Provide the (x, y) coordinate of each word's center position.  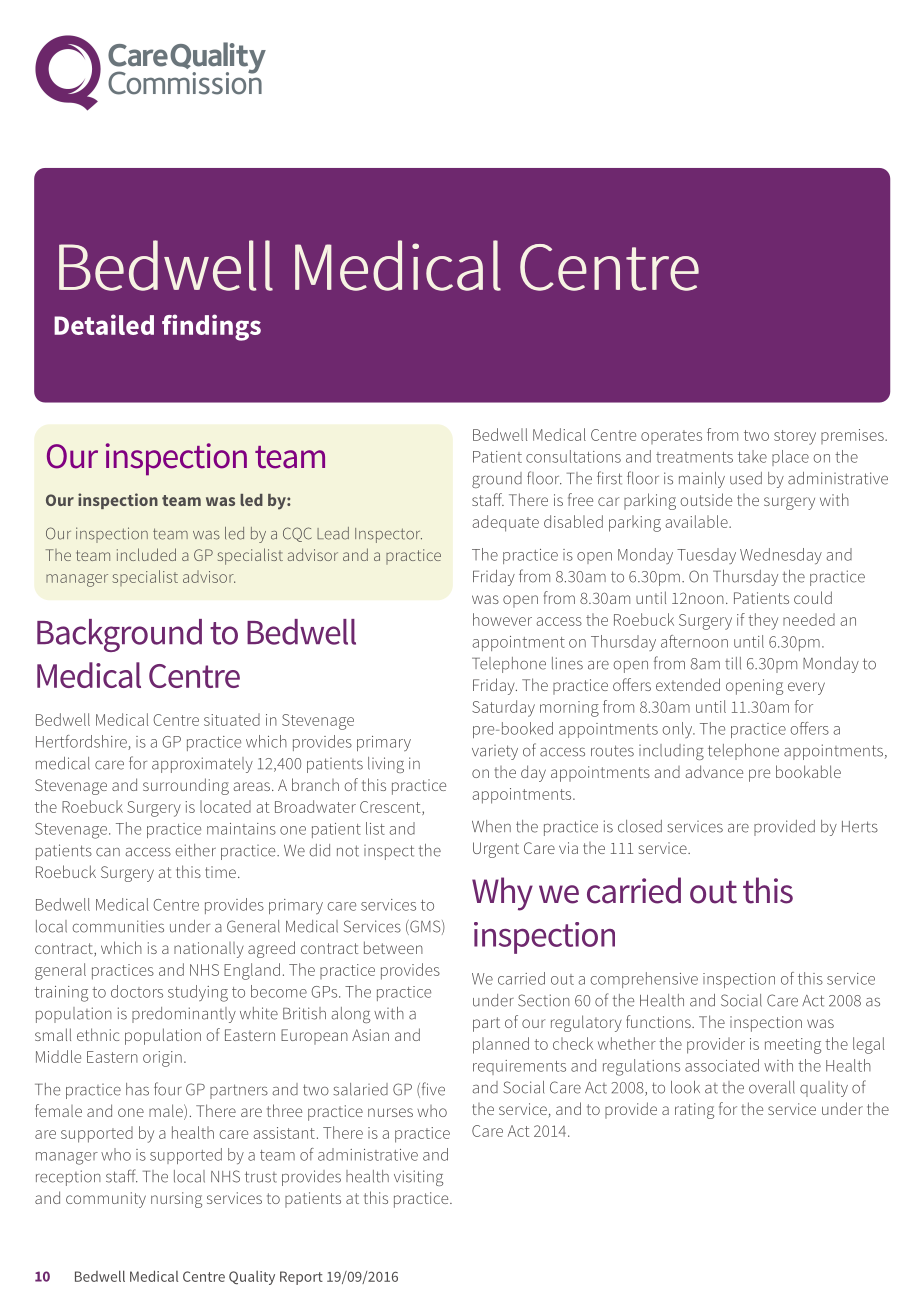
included (146, 554)
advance (714, 771)
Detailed (104, 324)
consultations (573, 456)
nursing (176, 1200)
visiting (418, 1178)
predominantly (184, 1015)
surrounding (186, 786)
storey (795, 437)
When (491, 826)
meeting (793, 1046)
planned (501, 1045)
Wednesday (781, 556)
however (502, 619)
